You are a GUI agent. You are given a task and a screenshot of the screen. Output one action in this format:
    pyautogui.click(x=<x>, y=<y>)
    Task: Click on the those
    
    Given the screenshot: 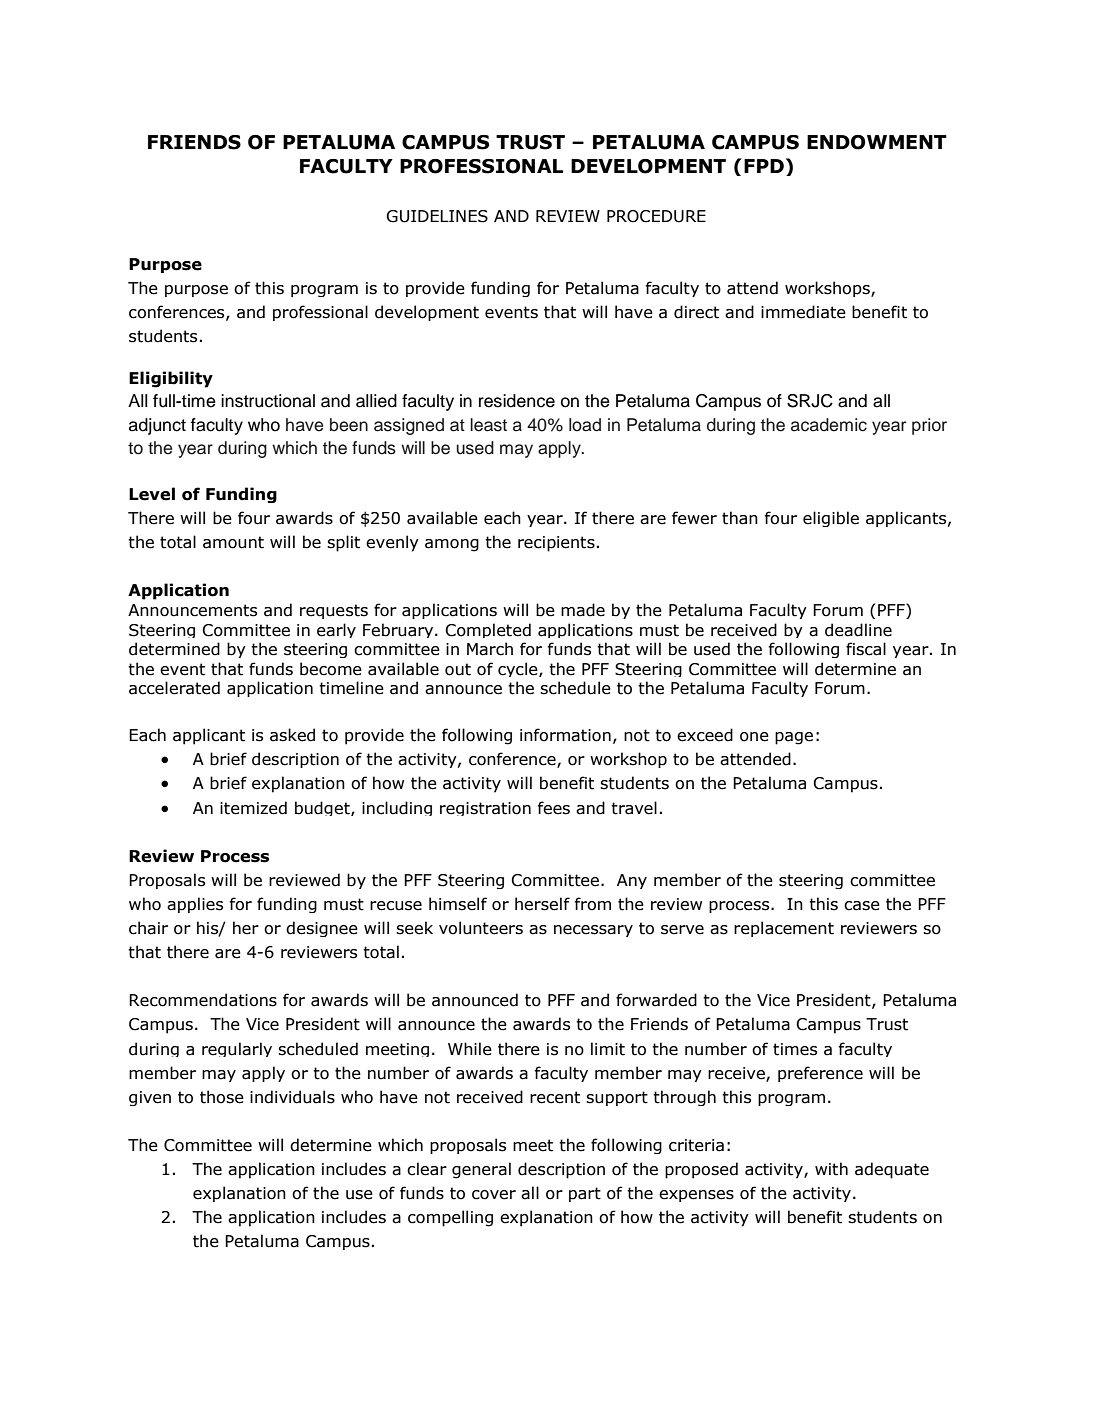 What is the action you would take?
    pyautogui.click(x=222, y=1097)
